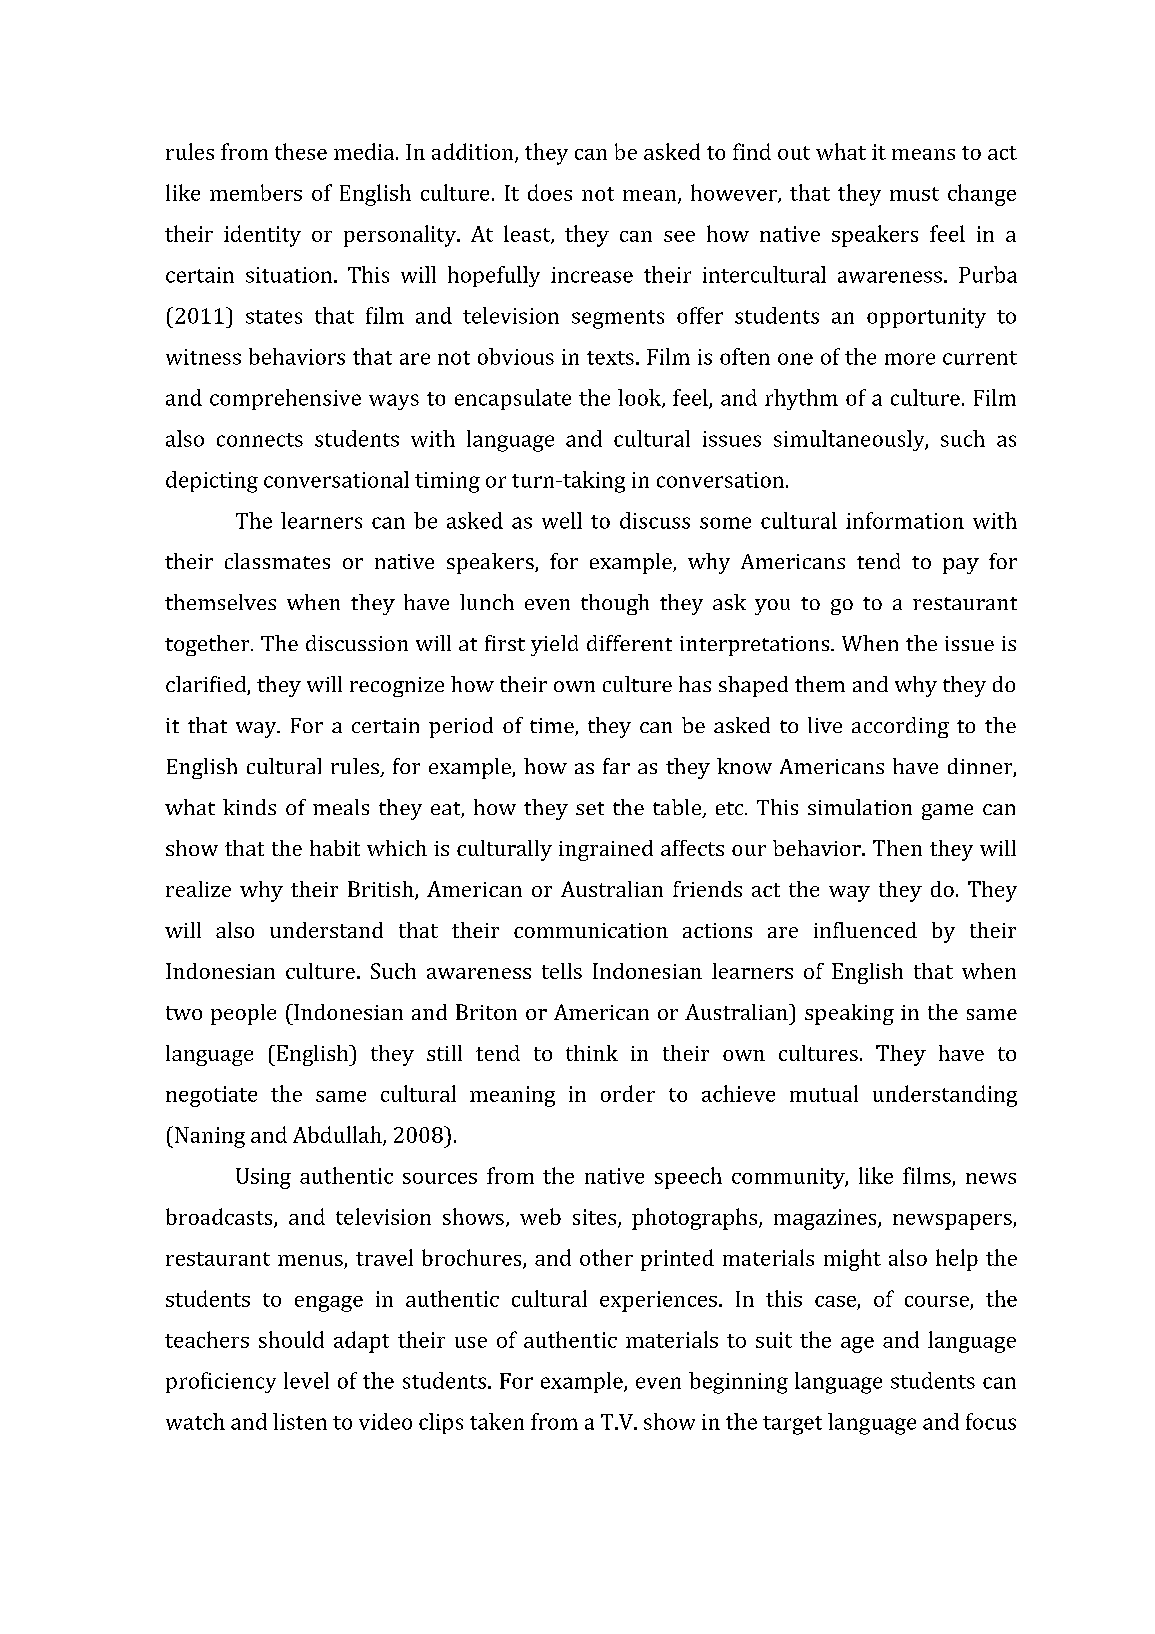 The width and height of the document is (1155, 1634). Describe the element at coordinates (497, 1421) in the document. I see `taken` at that location.
